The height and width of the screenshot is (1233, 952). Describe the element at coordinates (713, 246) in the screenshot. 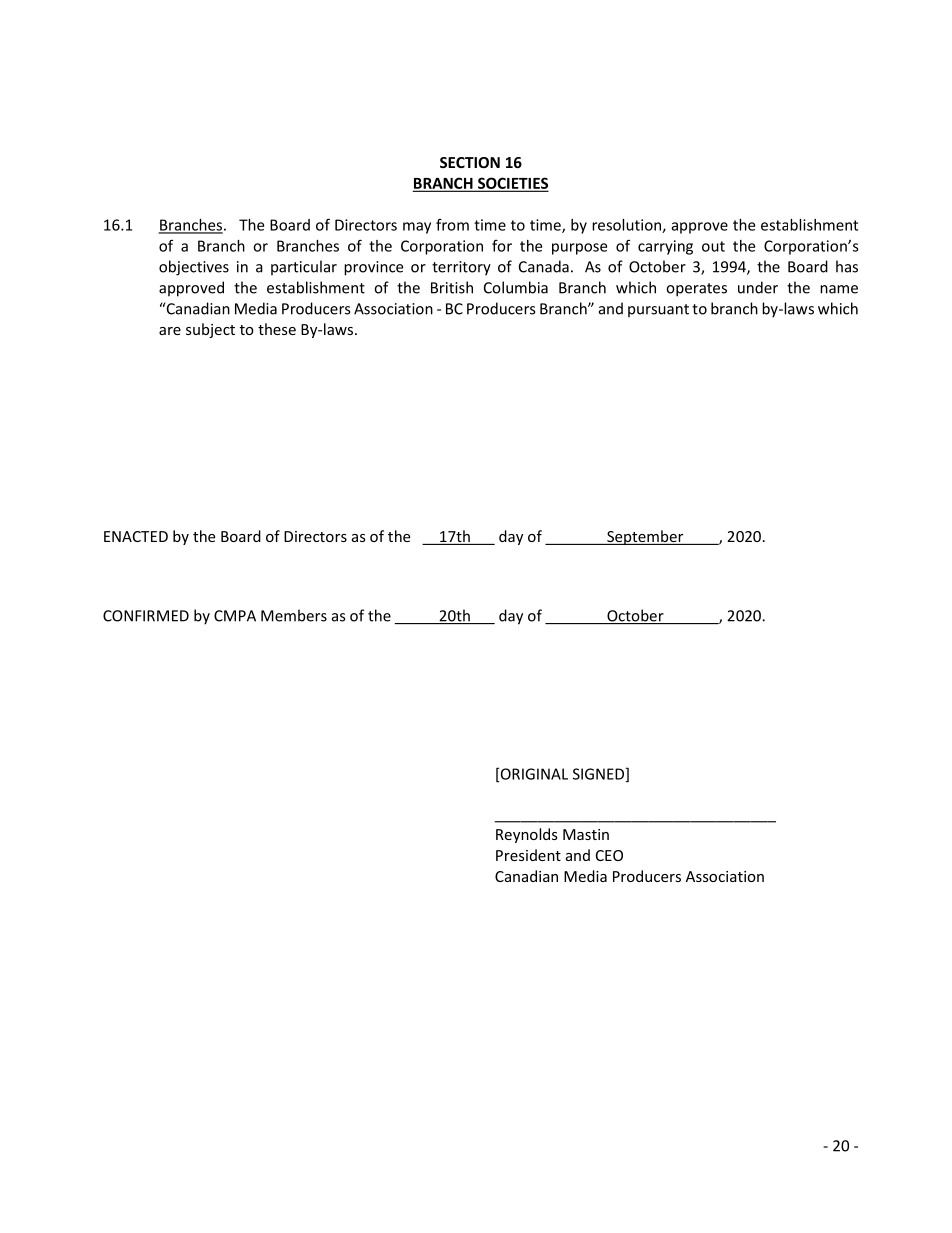

I see `out` at that location.
